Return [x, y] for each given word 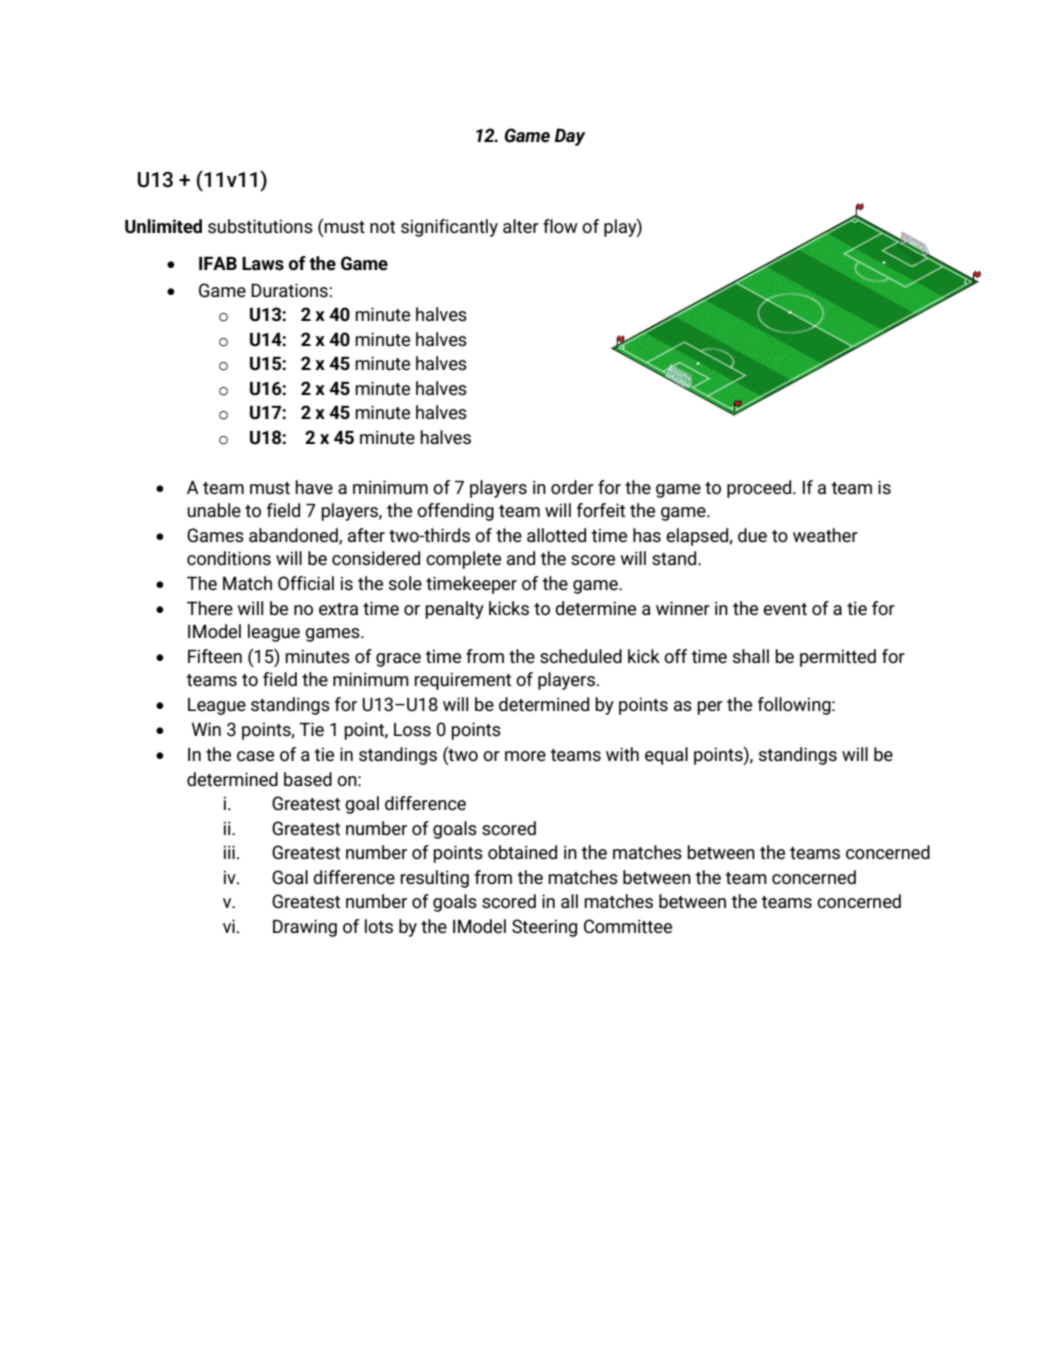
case [255, 756]
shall [750, 656]
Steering [544, 928]
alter [521, 226]
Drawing [305, 928]
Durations [289, 290]
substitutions [260, 226]
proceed [759, 489]
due [752, 535]
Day [570, 137]
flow [560, 226]
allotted [556, 535]
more [525, 756]
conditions [229, 558]
